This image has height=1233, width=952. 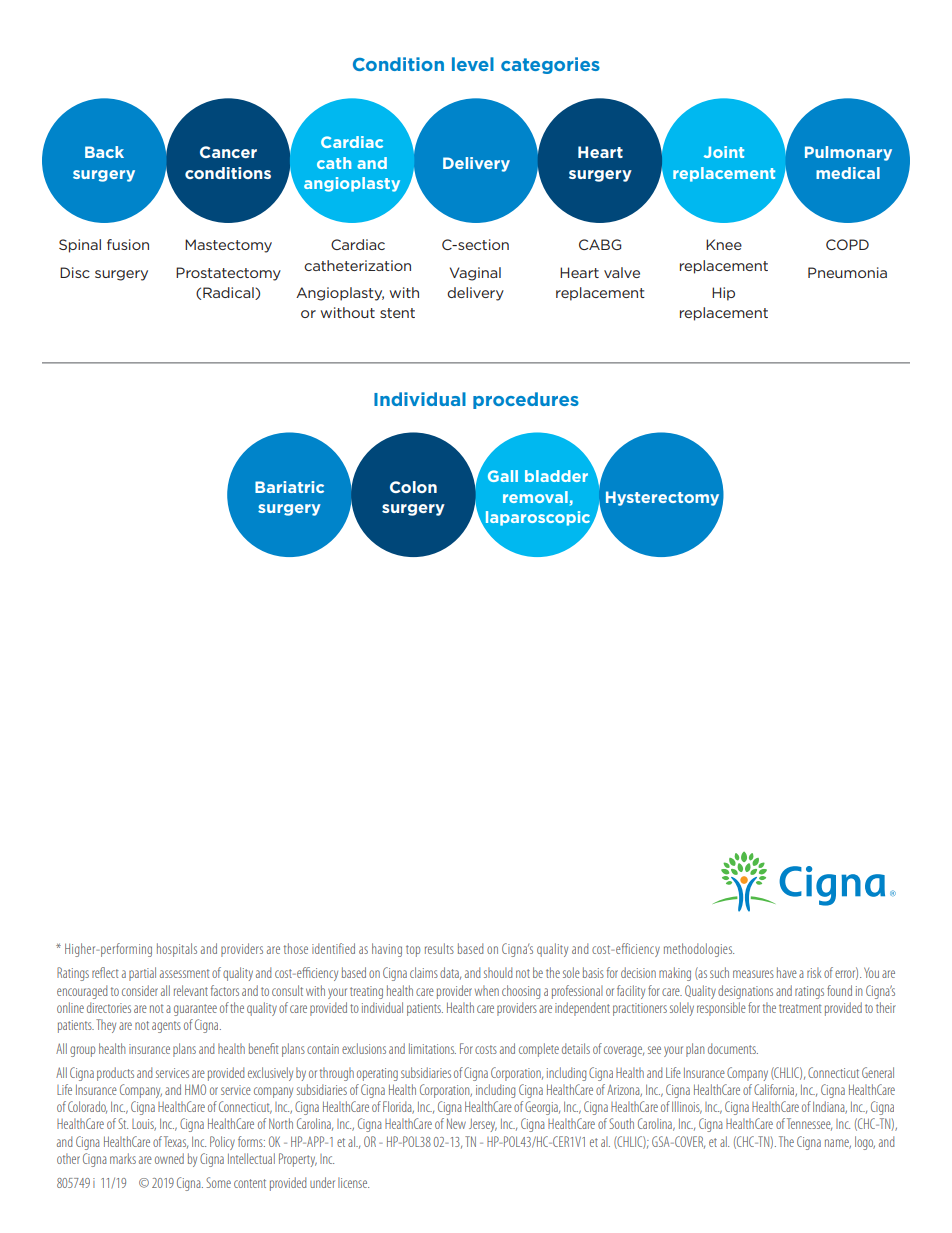 I want to click on Bariatric, so click(x=289, y=487).
